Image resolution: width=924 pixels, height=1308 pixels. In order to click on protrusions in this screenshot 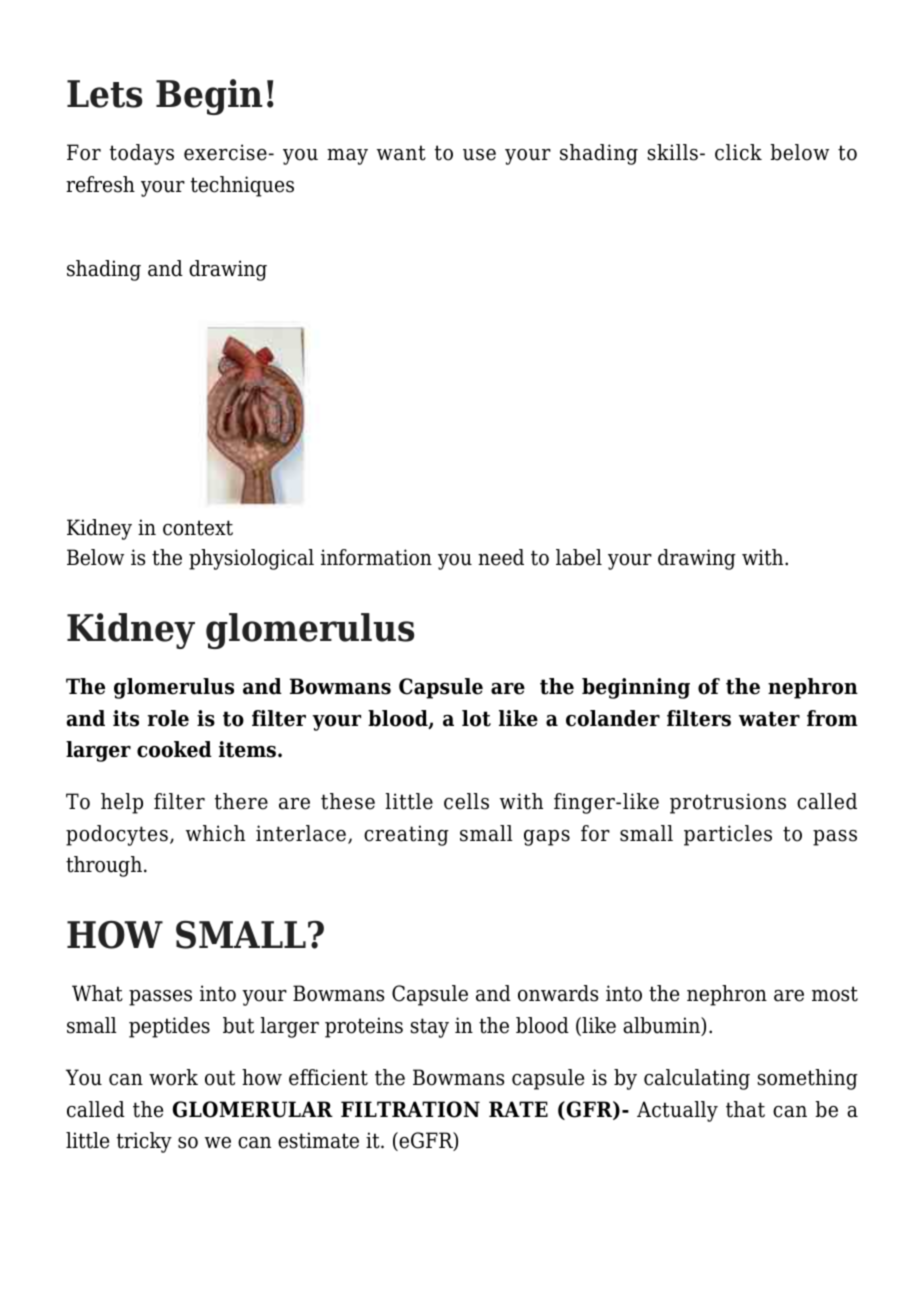, I will do `click(728, 803)`.
